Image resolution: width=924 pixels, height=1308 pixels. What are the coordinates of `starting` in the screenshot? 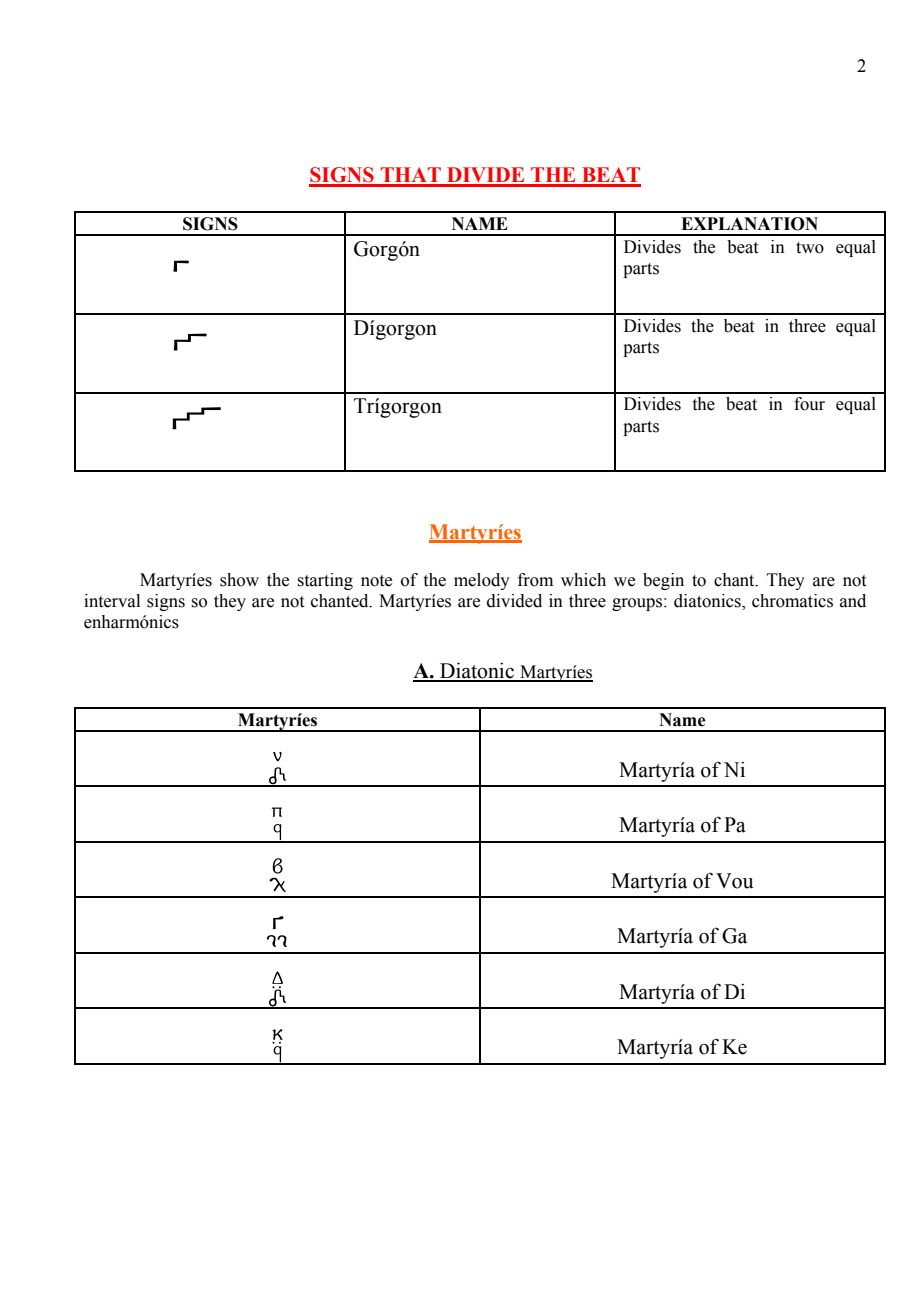 It's located at (325, 581).
